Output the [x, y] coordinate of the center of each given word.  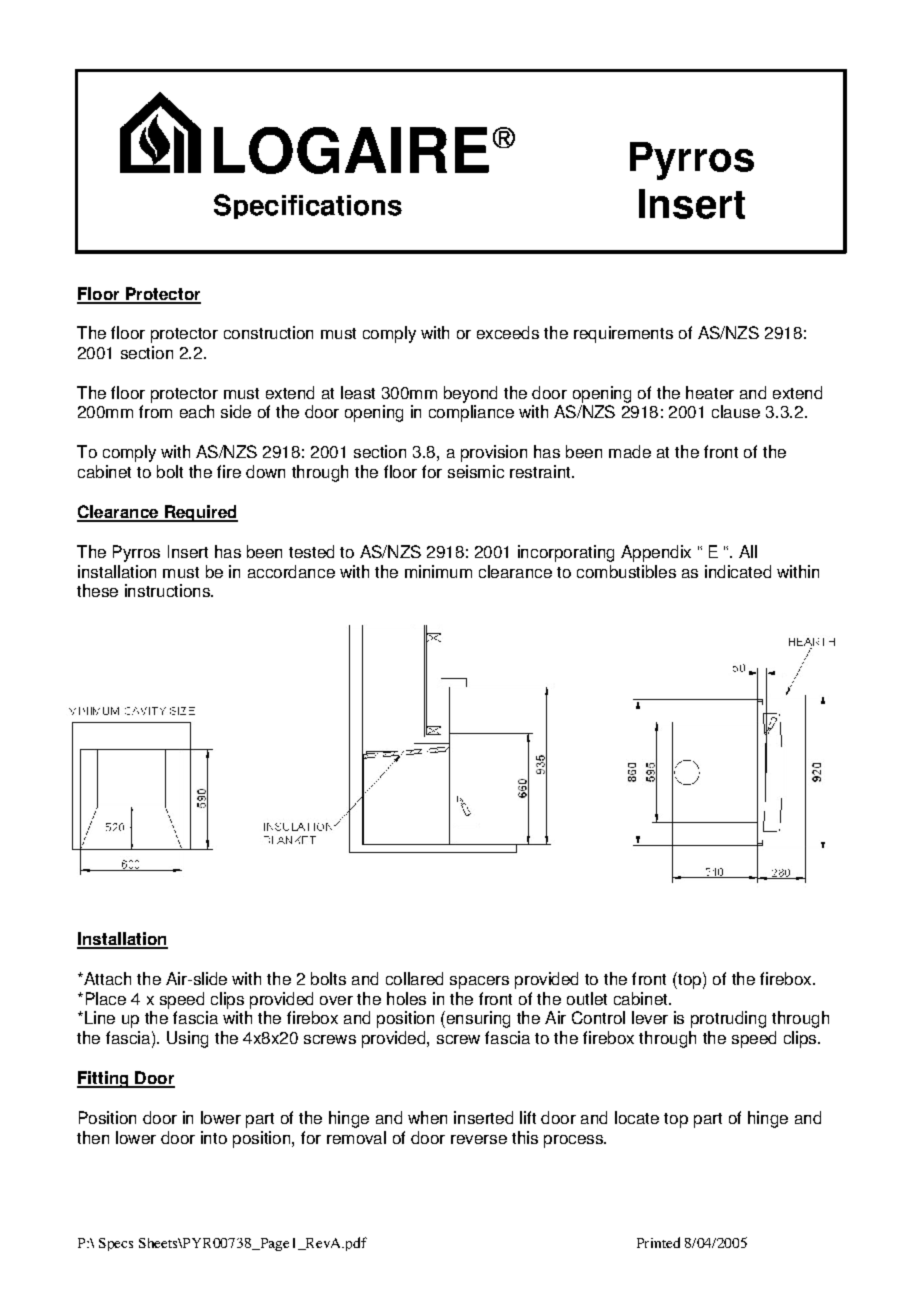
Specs [116, 1244]
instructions [168, 590]
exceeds [508, 332]
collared [414, 978]
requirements [623, 334]
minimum [438, 571]
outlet [587, 998]
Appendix [656, 553]
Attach [106, 978]
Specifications [308, 206]
